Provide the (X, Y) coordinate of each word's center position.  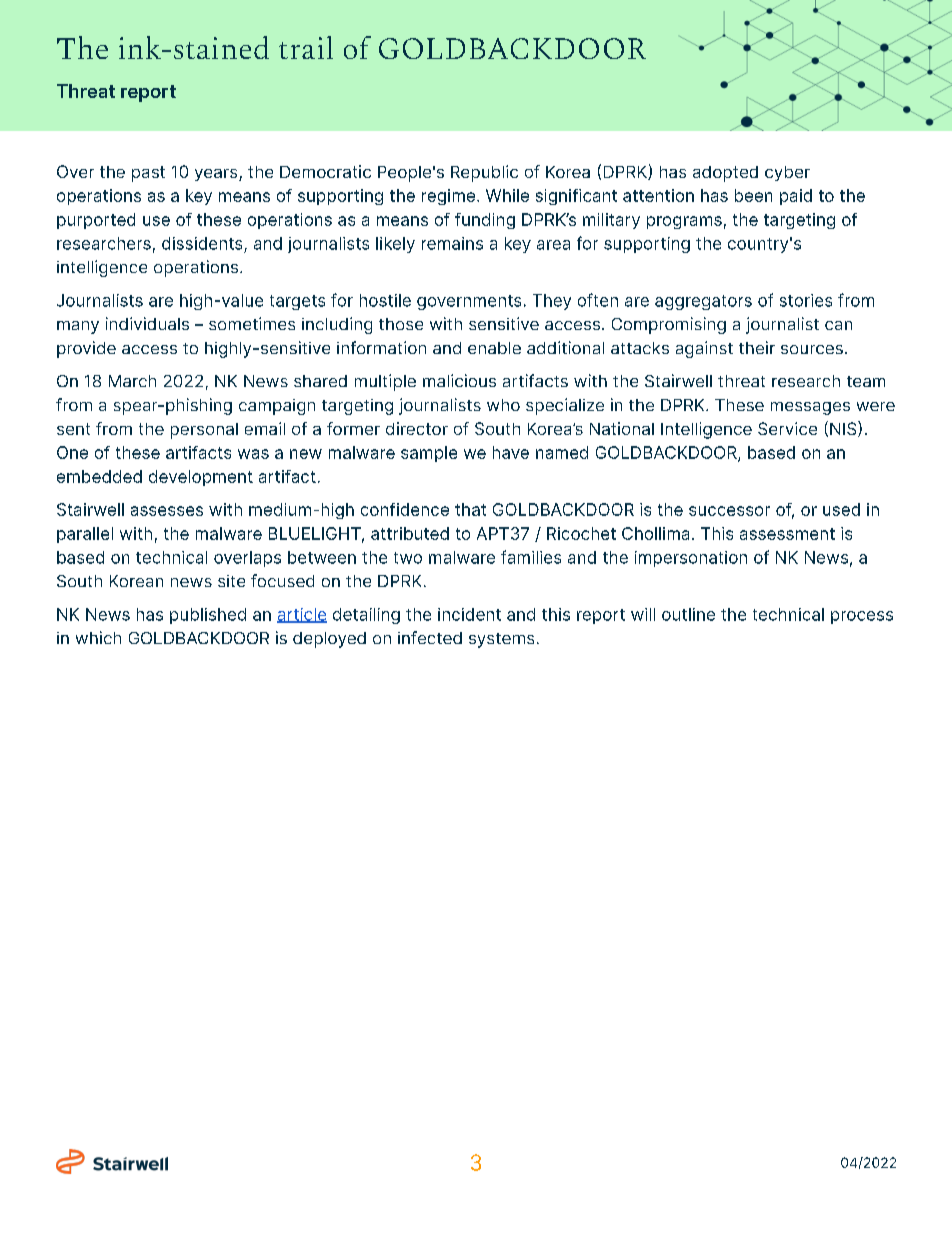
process (862, 617)
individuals (147, 323)
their (757, 347)
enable (494, 348)
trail (306, 47)
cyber (787, 173)
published (208, 616)
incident (469, 614)
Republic (484, 173)
